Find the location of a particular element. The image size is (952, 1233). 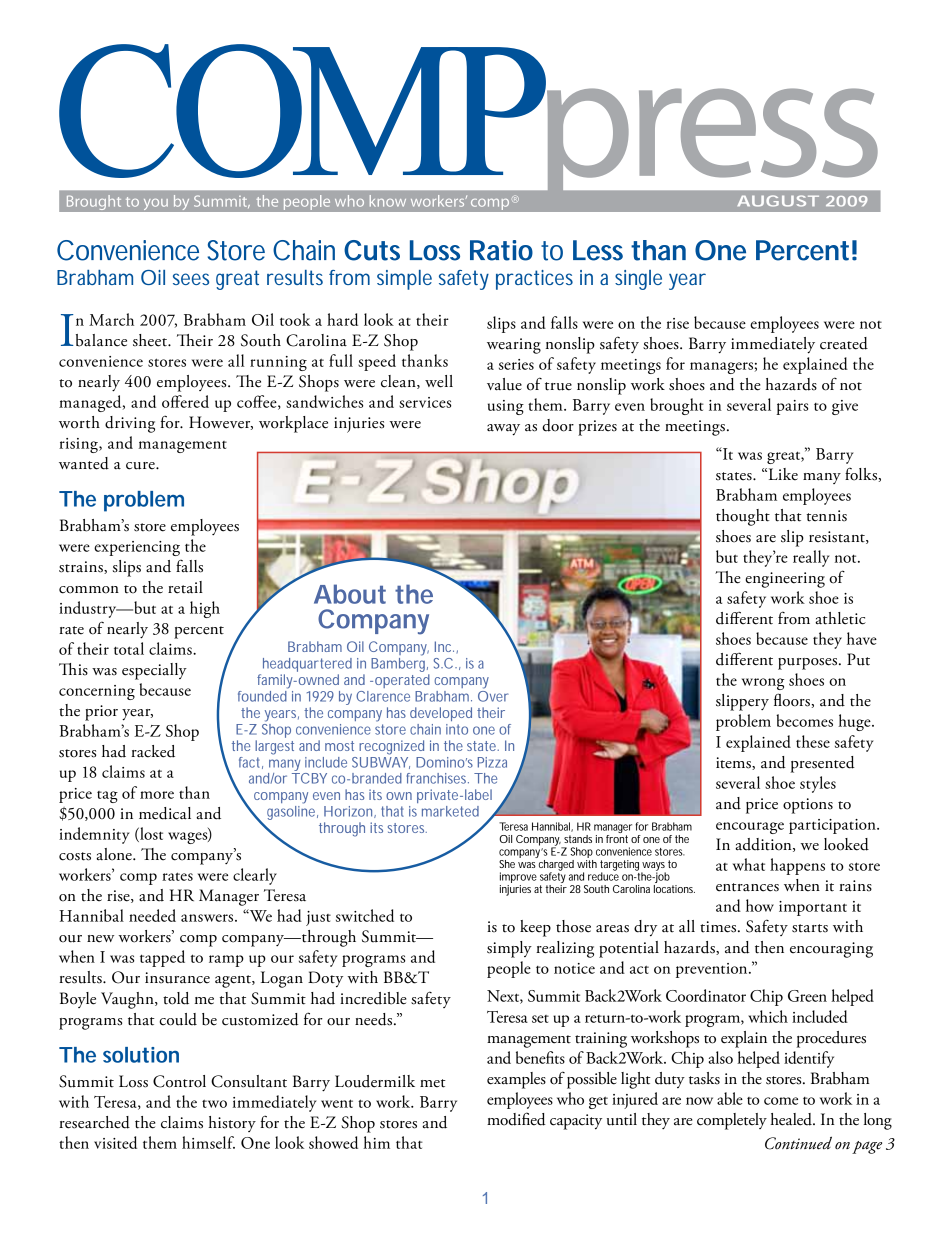

encourage is located at coordinates (750, 828).
